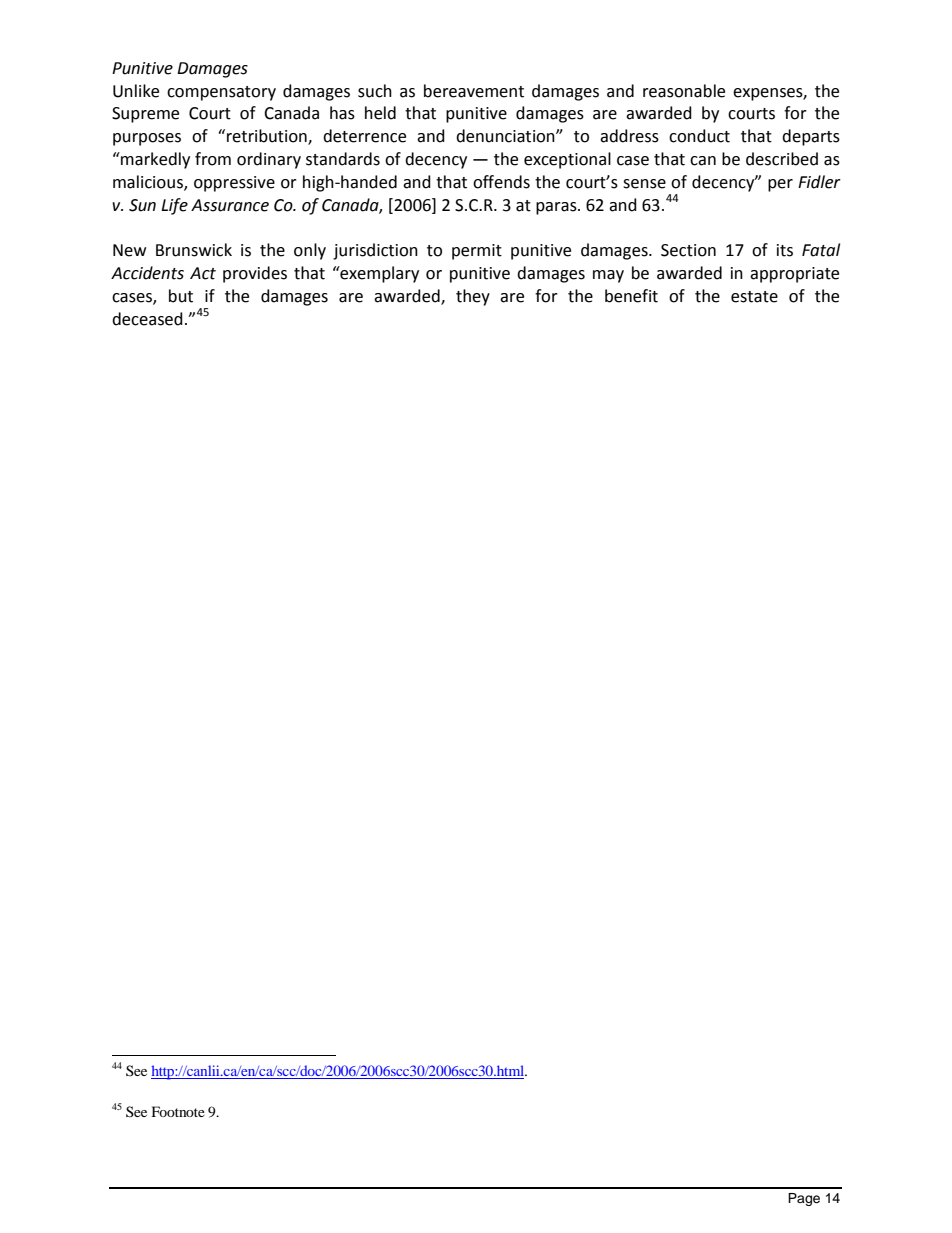 This document has height=1233, width=952. What do you see at coordinates (506, 136) in the document?
I see `denunciation` at bounding box center [506, 136].
